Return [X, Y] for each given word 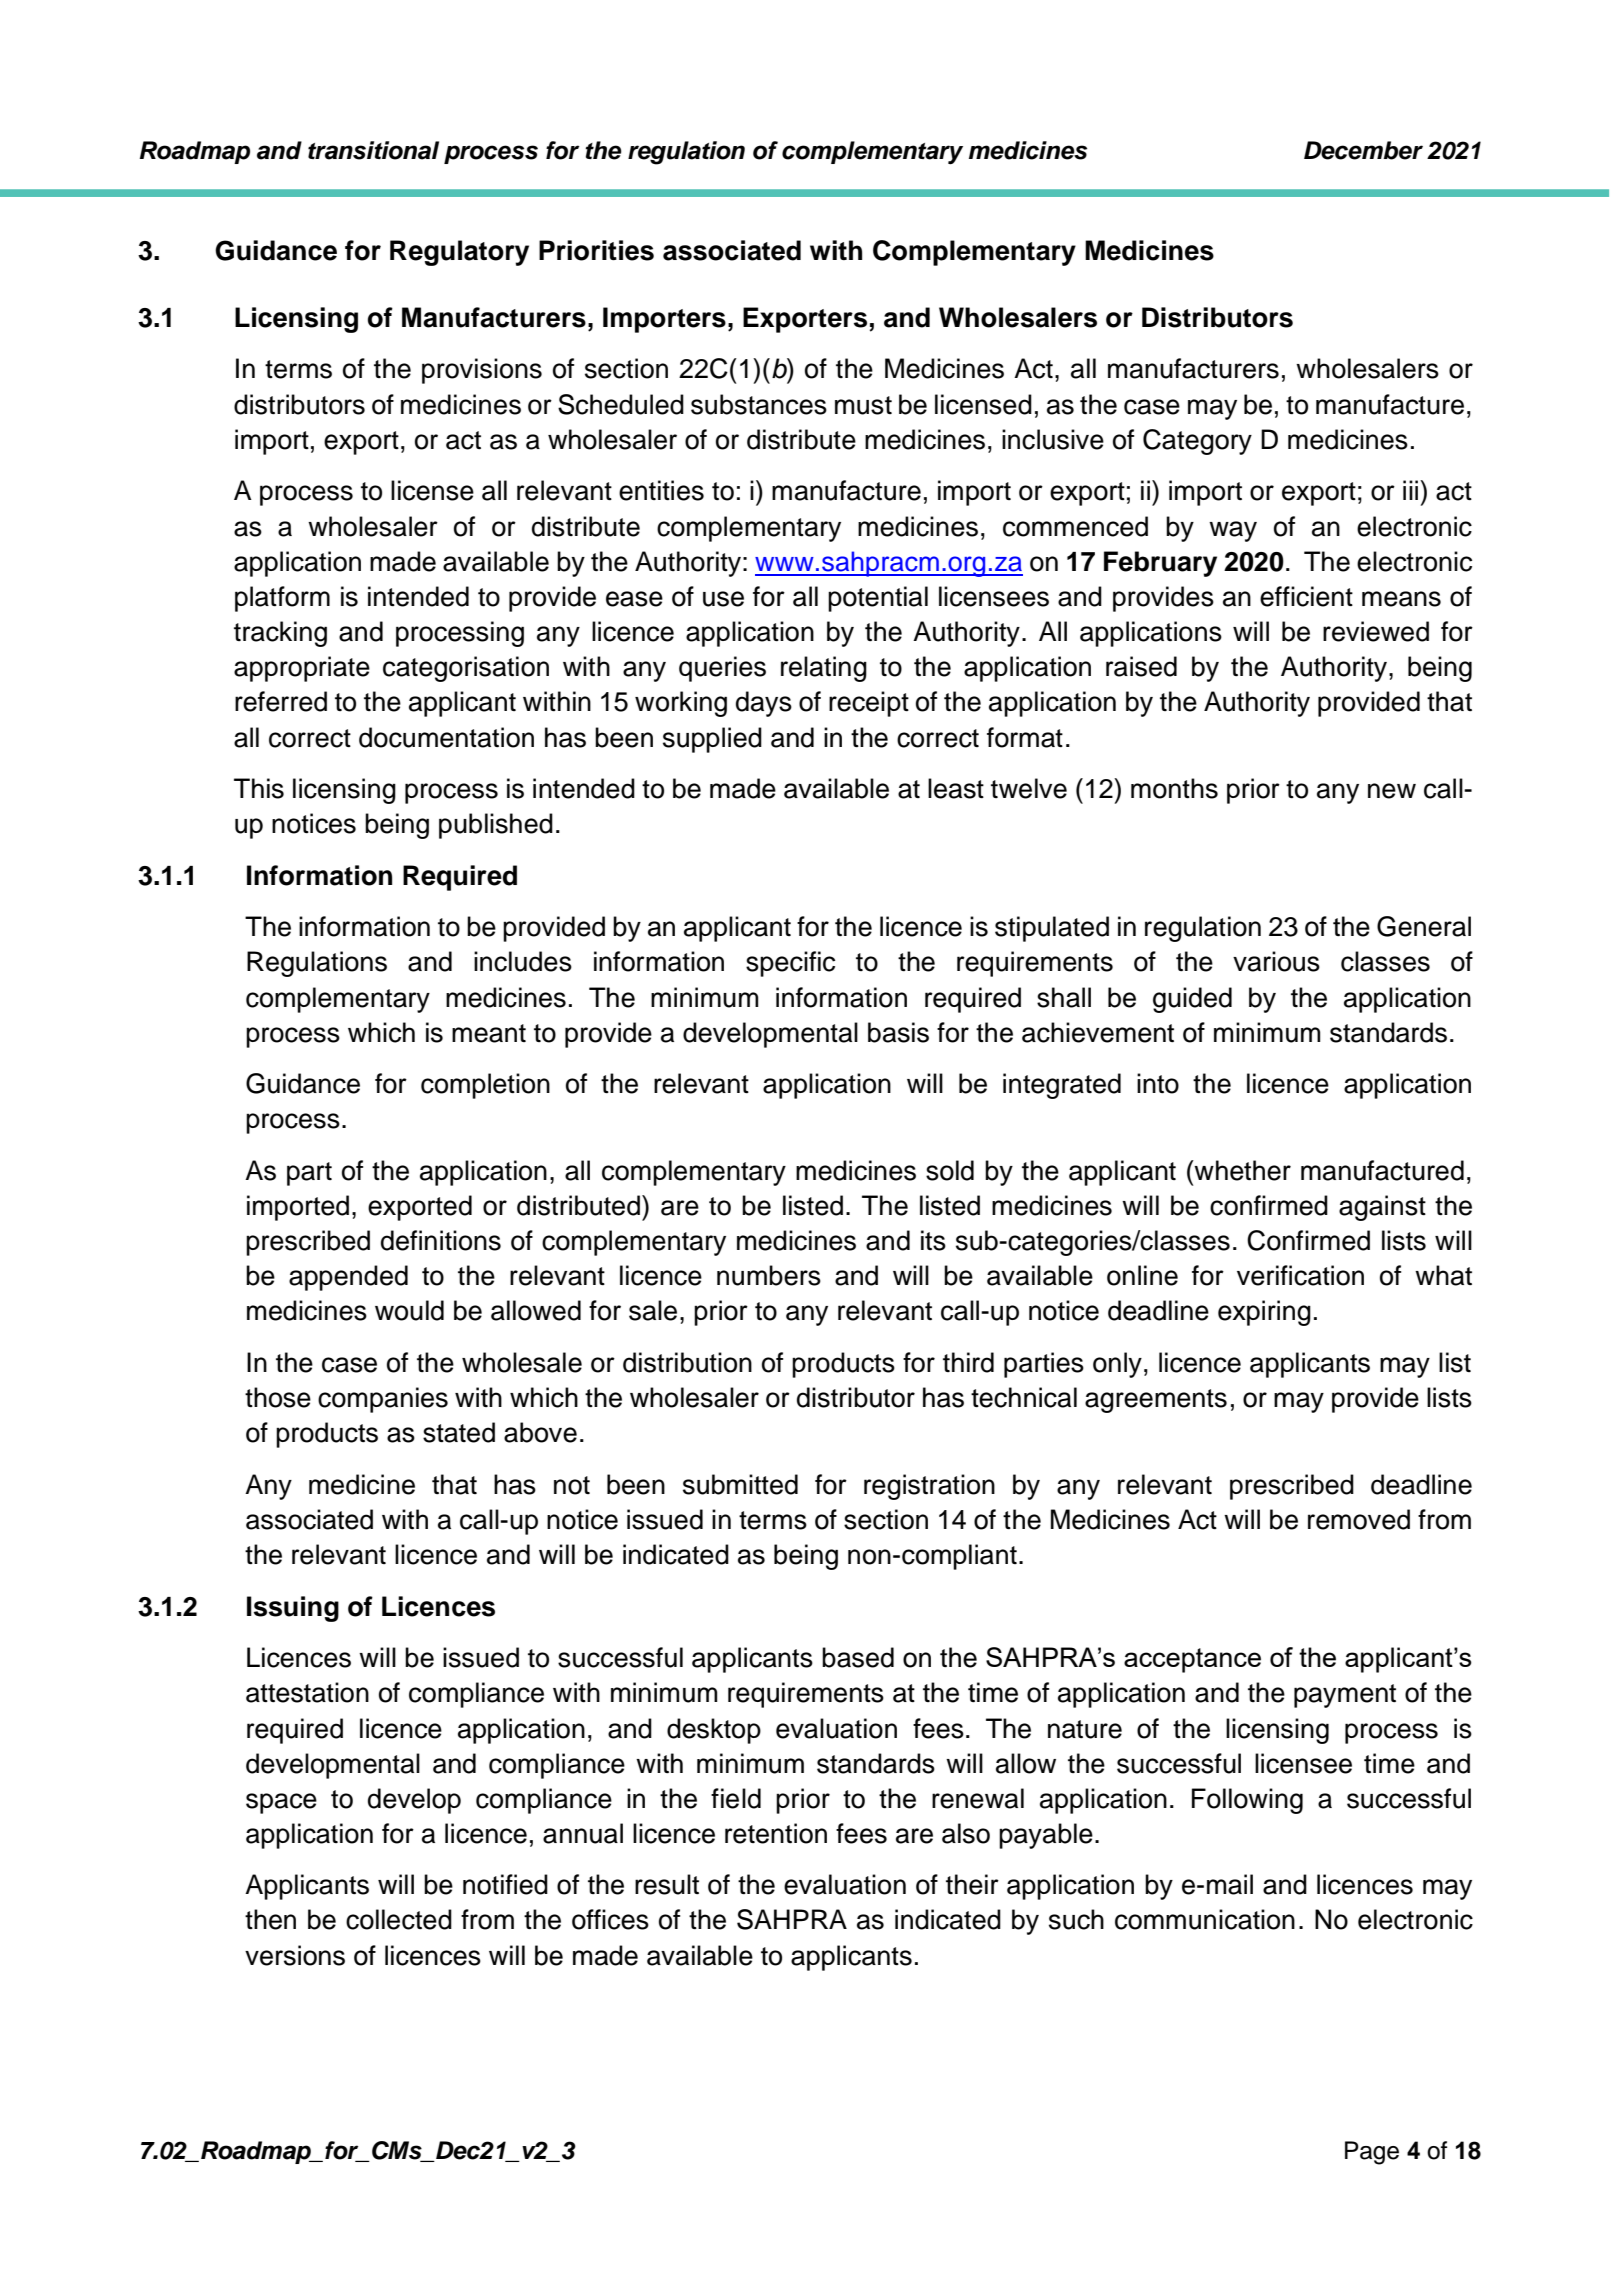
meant [489, 1033]
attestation [307, 1692]
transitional [373, 150]
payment [1345, 1696]
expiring [1264, 1313]
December [1363, 150]
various [1276, 961]
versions [295, 1955]
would [409, 1310]
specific [790, 964]
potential [878, 599]
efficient [1306, 596]
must [863, 405]
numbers [769, 1275]
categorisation [466, 669]
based [858, 1657]
